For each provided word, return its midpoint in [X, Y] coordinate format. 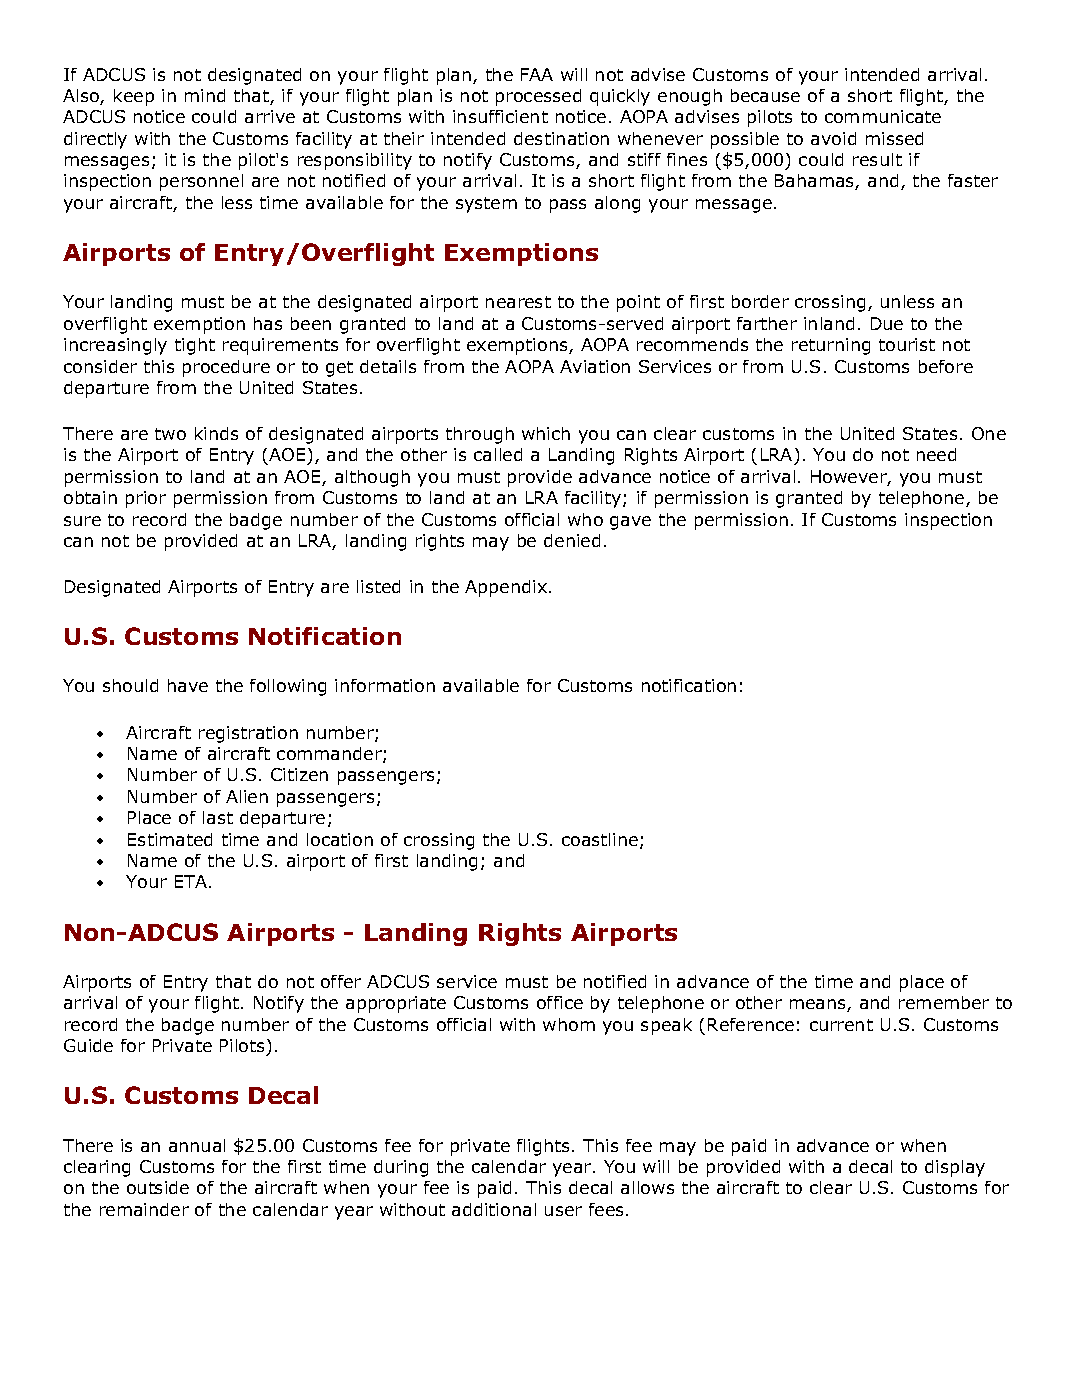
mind [205, 95]
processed [538, 97]
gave [630, 523]
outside [158, 1187]
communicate [883, 116]
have [188, 685]
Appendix [506, 588]
